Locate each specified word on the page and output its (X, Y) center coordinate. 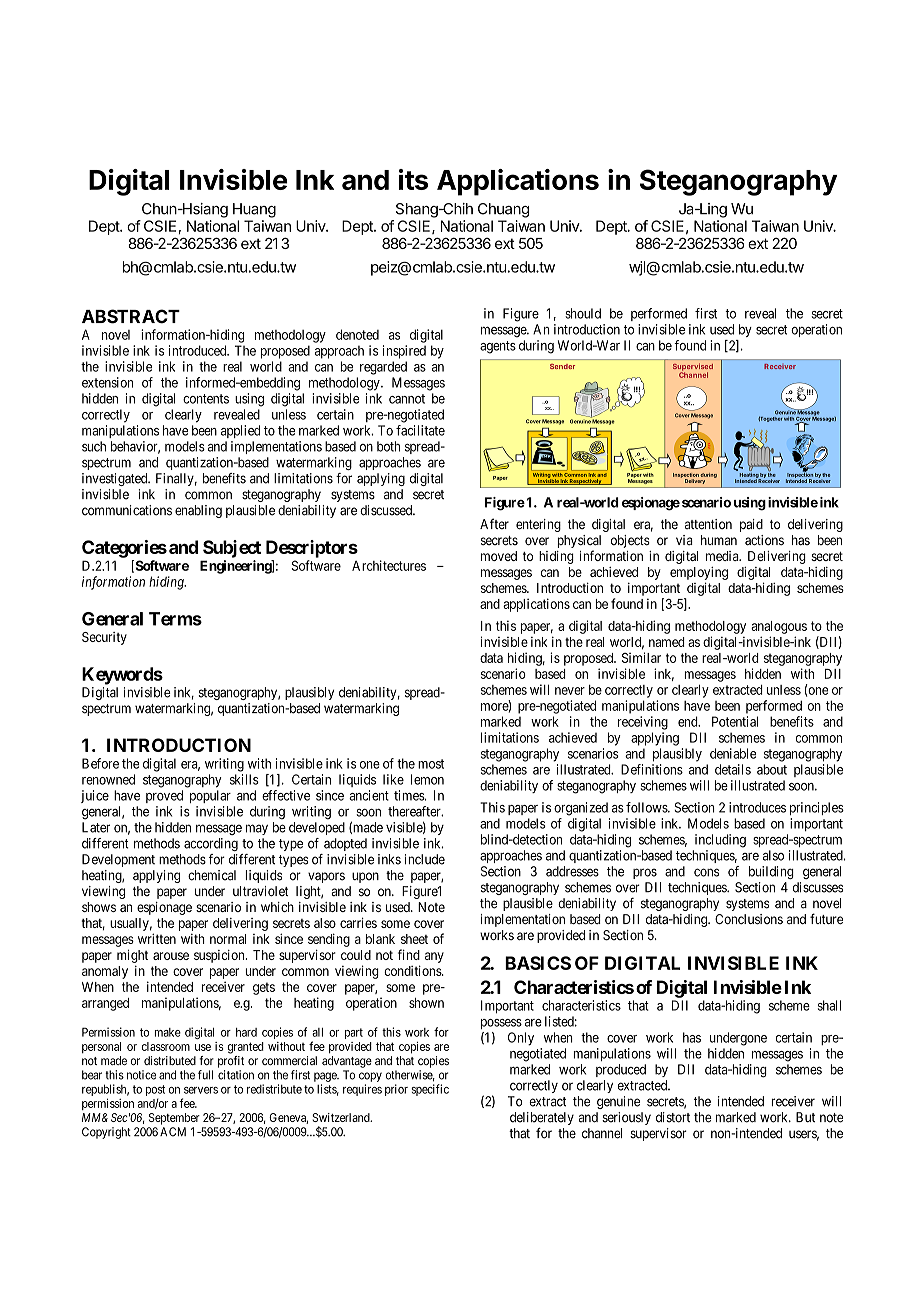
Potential (735, 721)
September (174, 1119)
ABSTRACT (131, 316)
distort (673, 1117)
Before (100, 763)
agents (498, 347)
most (431, 764)
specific (430, 1090)
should (583, 313)
